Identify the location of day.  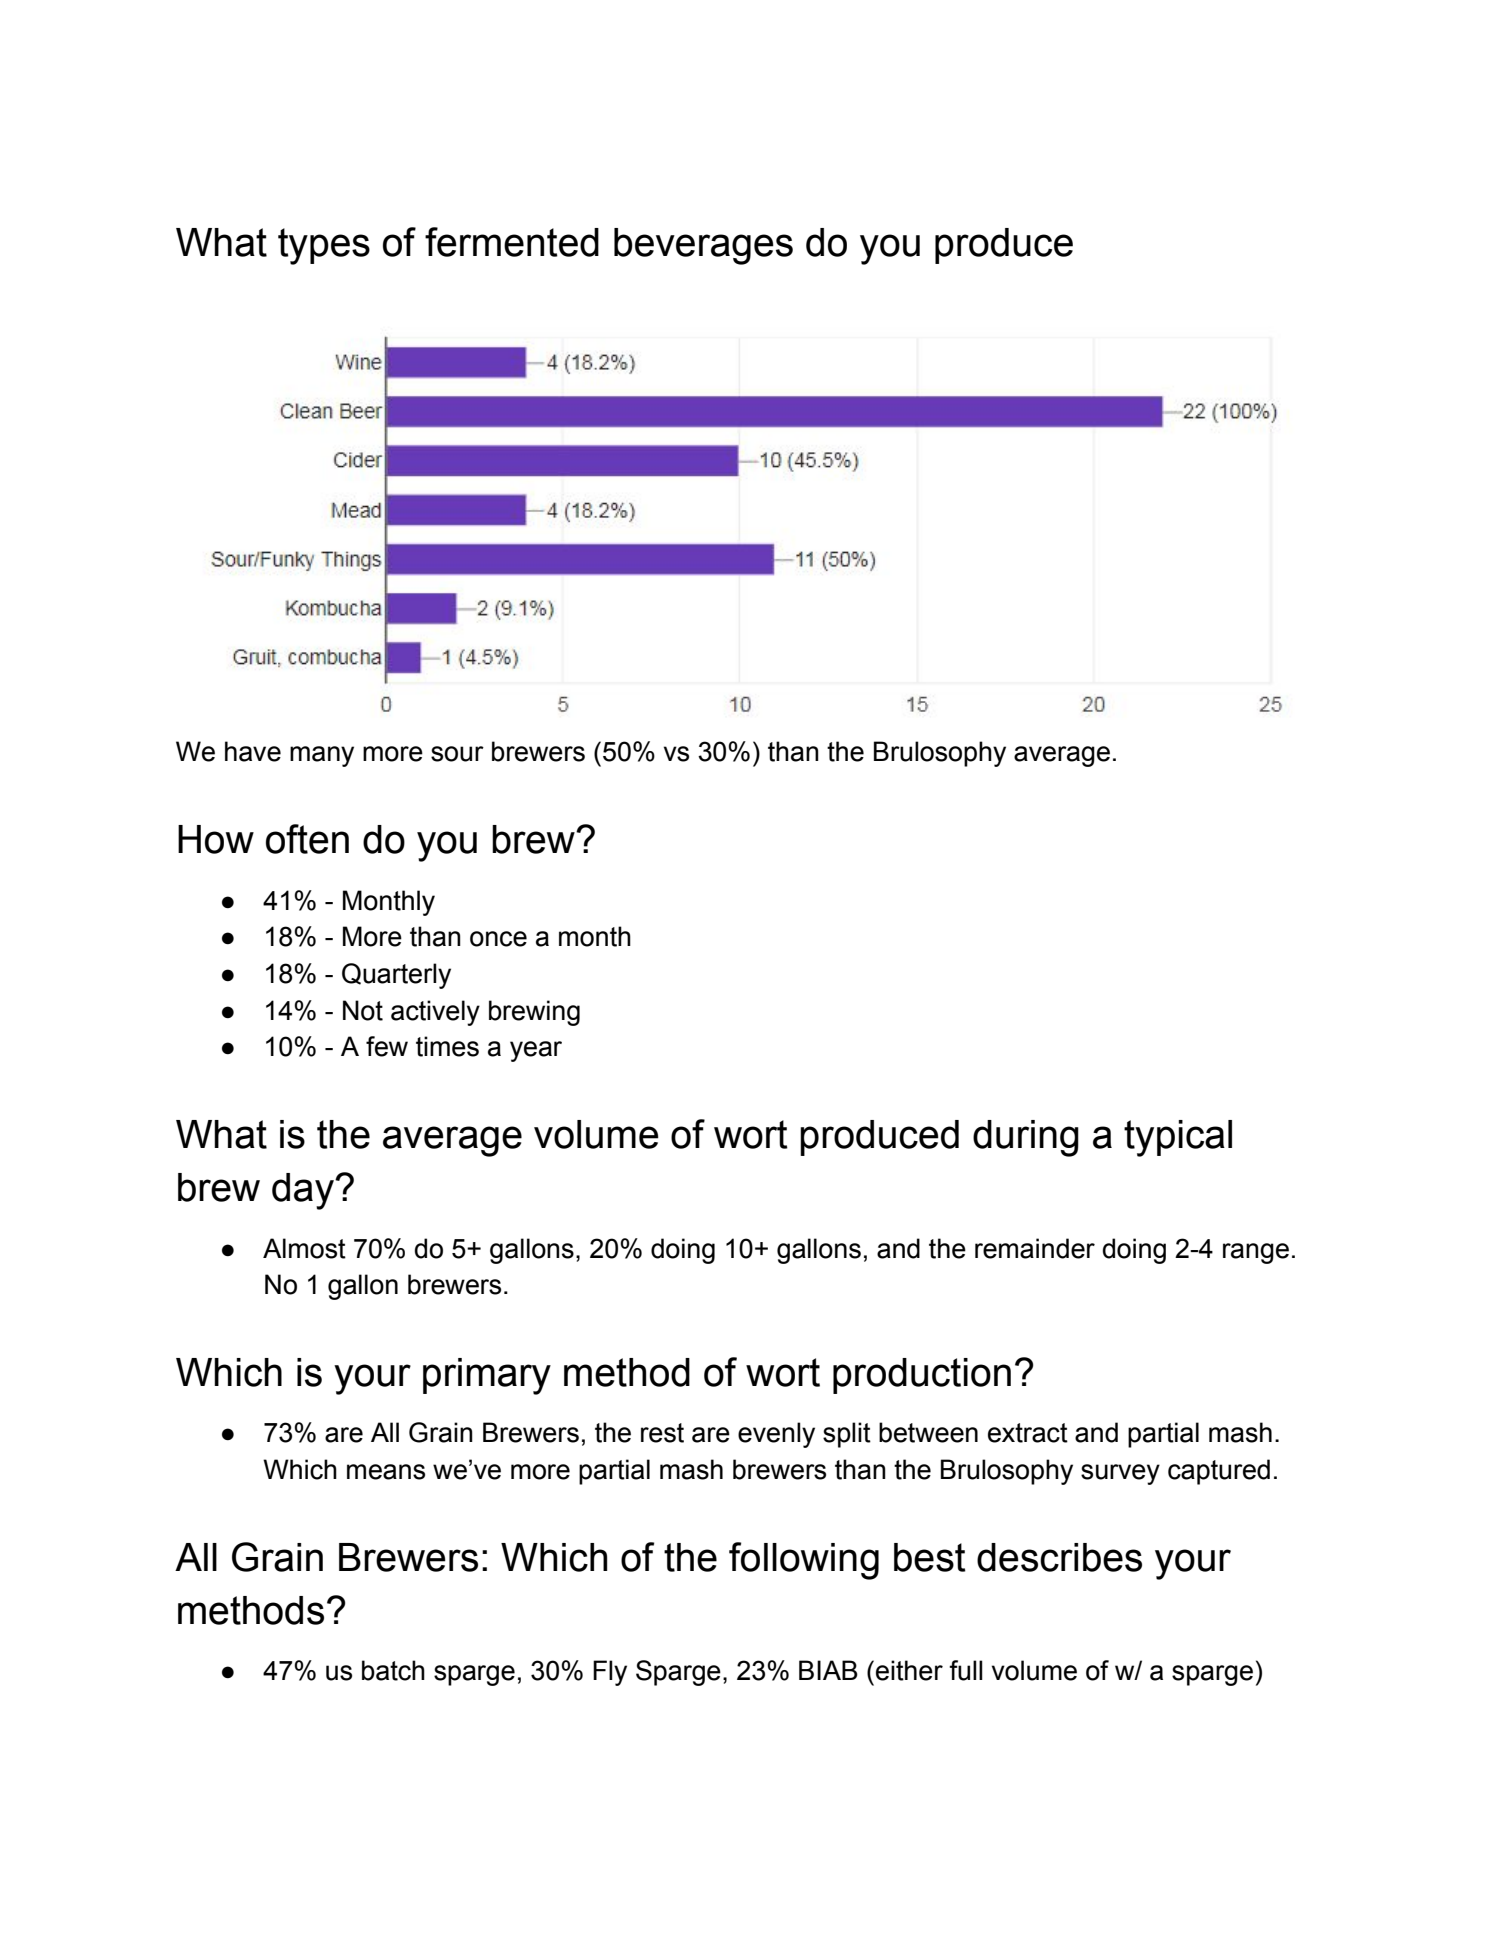
(304, 1191).
